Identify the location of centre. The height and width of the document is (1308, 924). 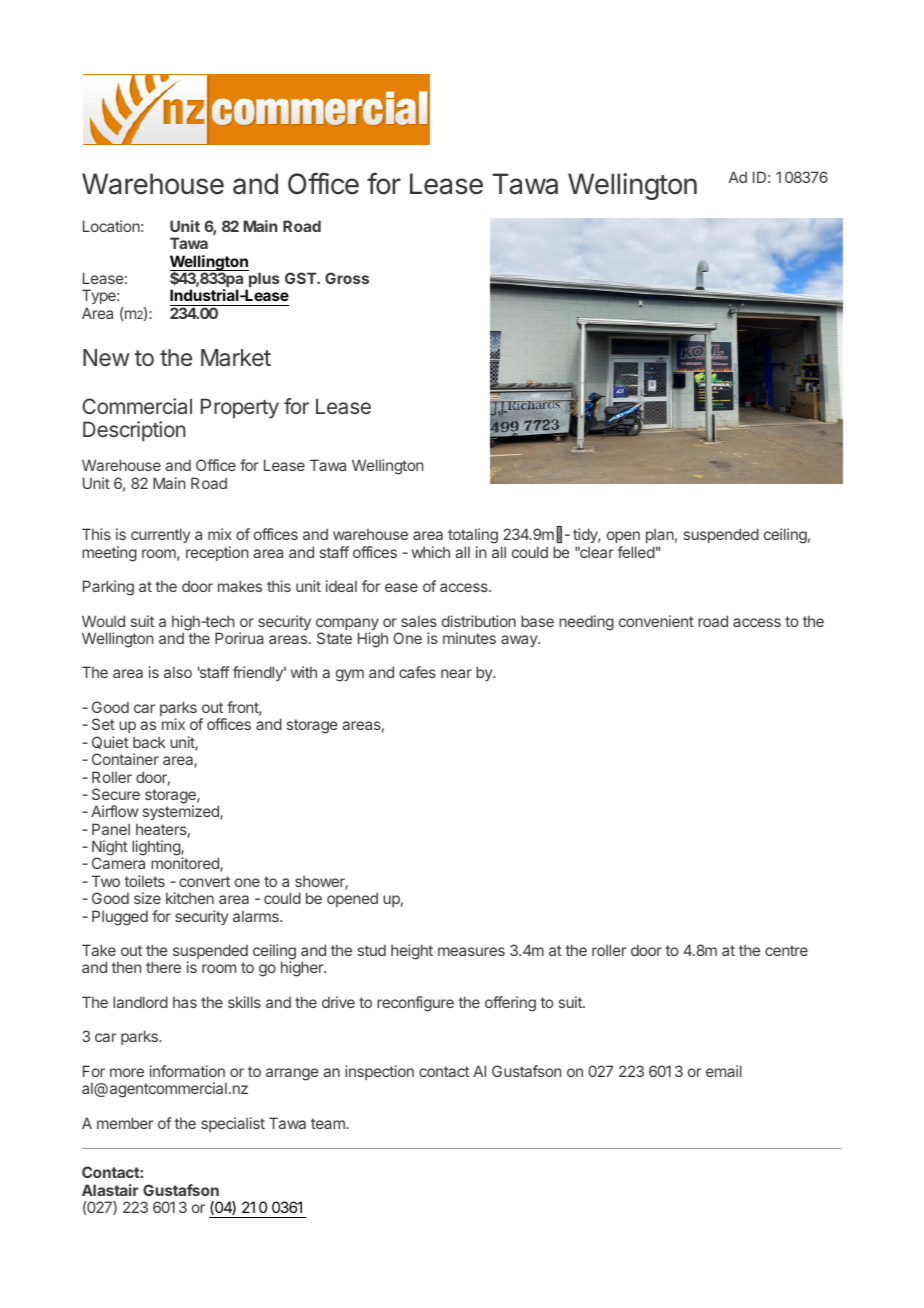
(786, 950).
